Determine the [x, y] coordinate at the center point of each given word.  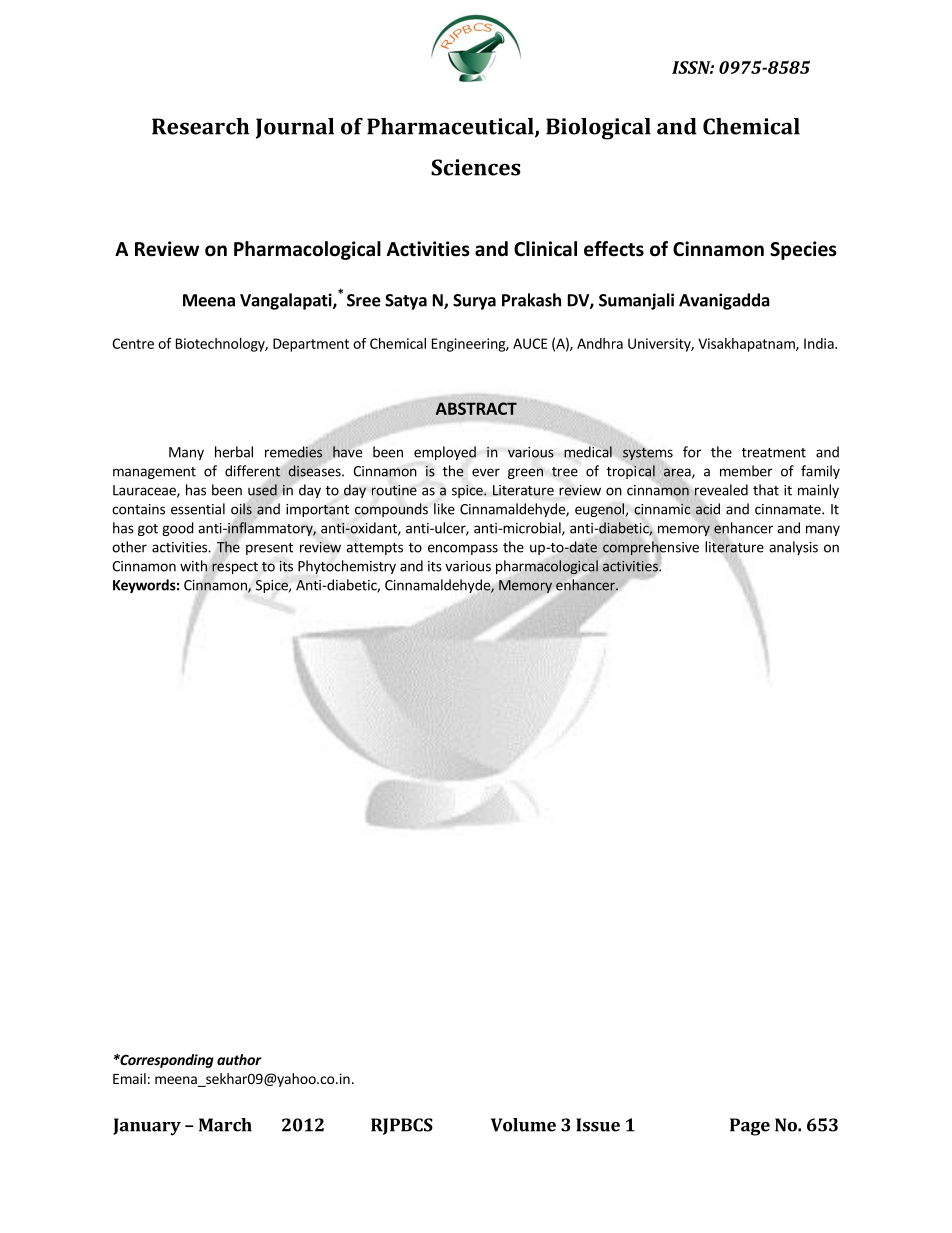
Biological [598, 129]
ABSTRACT [476, 408]
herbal [234, 452]
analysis [793, 548]
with [193, 566]
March [225, 1125]
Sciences [476, 167]
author [239, 1059]
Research [200, 126]
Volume [523, 1125]
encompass [463, 549]
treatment [774, 453]
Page [750, 1127]
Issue [598, 1125]
